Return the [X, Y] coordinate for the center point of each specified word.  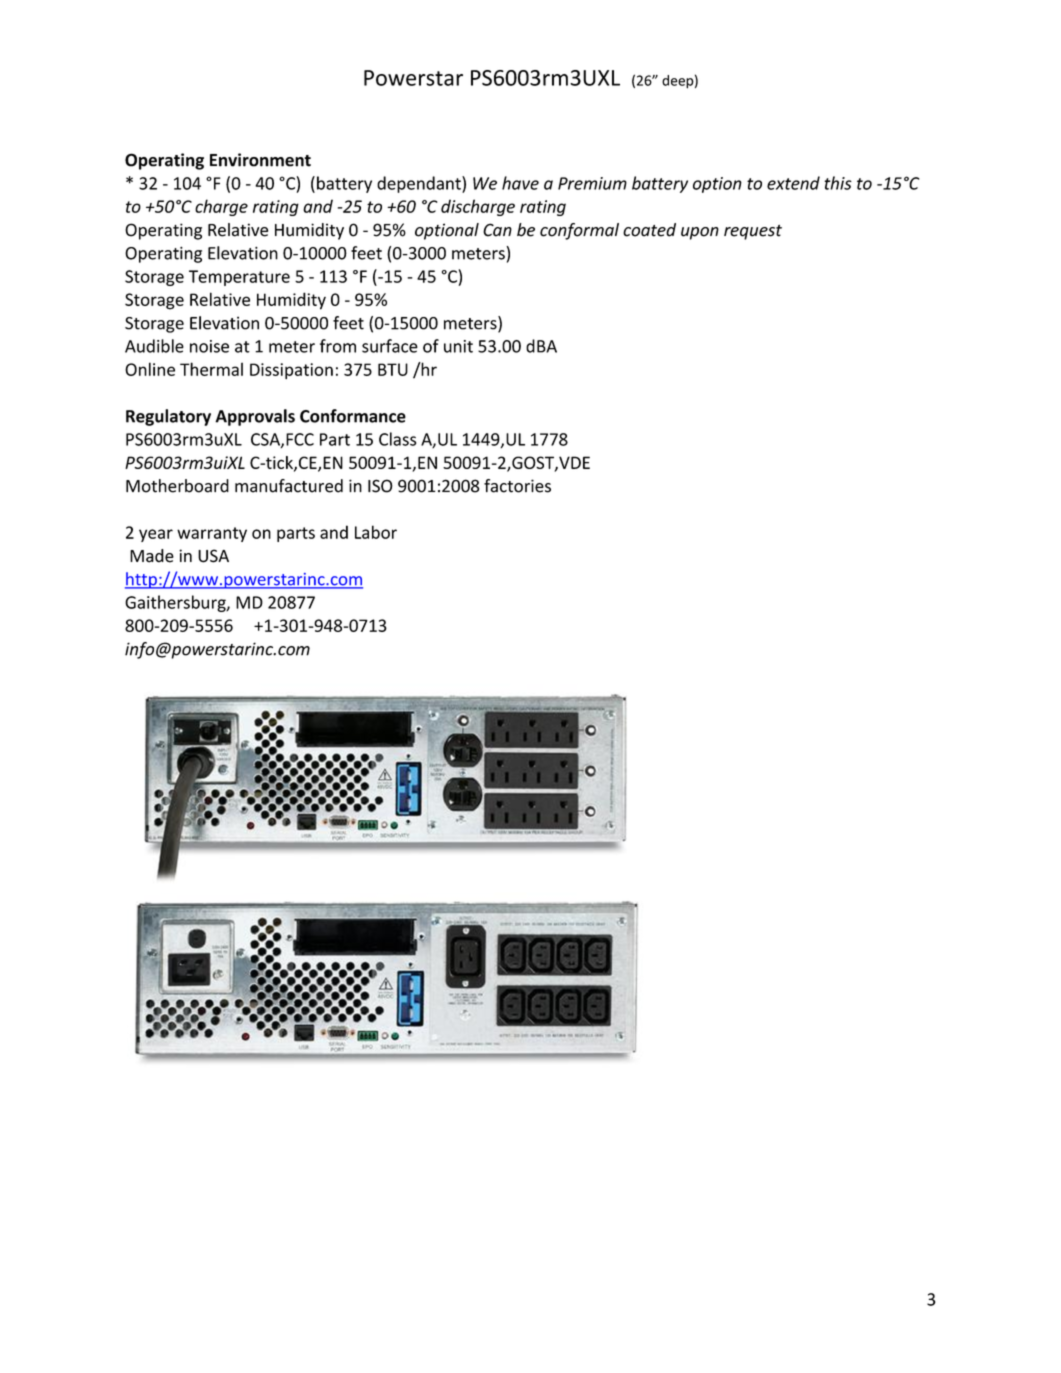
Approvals [255, 417]
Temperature [239, 278]
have [520, 183]
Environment [260, 160]
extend [793, 183]
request [753, 232]
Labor [376, 532]
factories [517, 486]
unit [458, 346]
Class [397, 439]
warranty [212, 534]
